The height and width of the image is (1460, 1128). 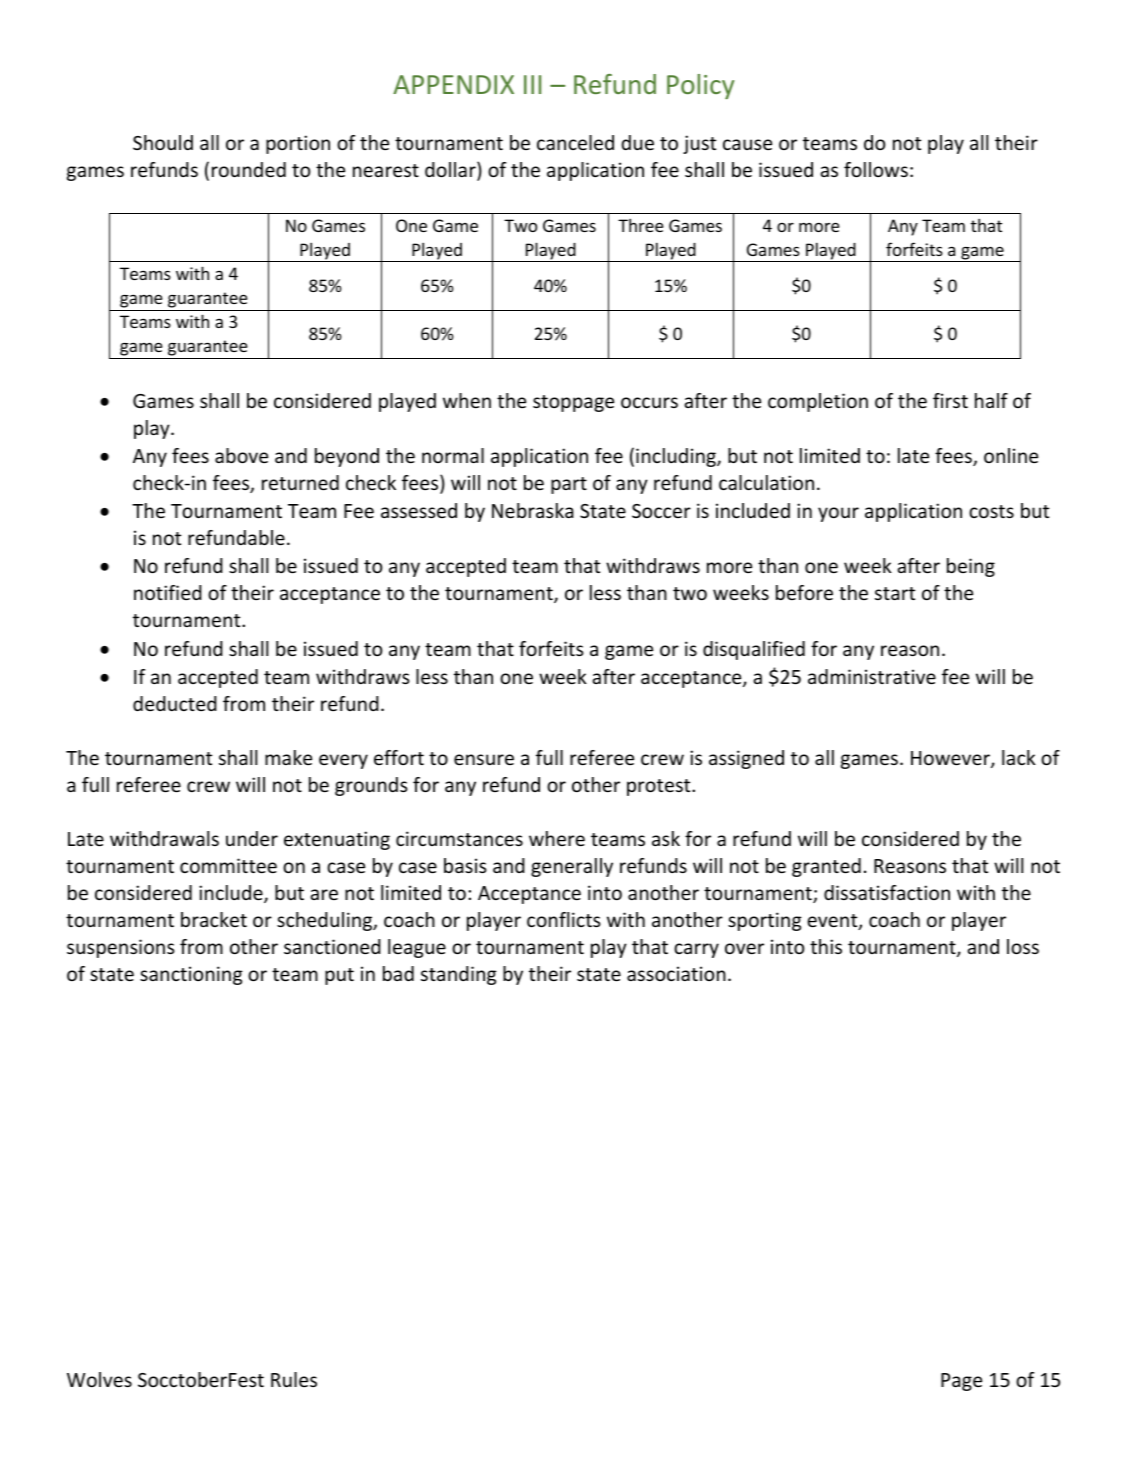 I want to click on this, so click(x=826, y=946).
